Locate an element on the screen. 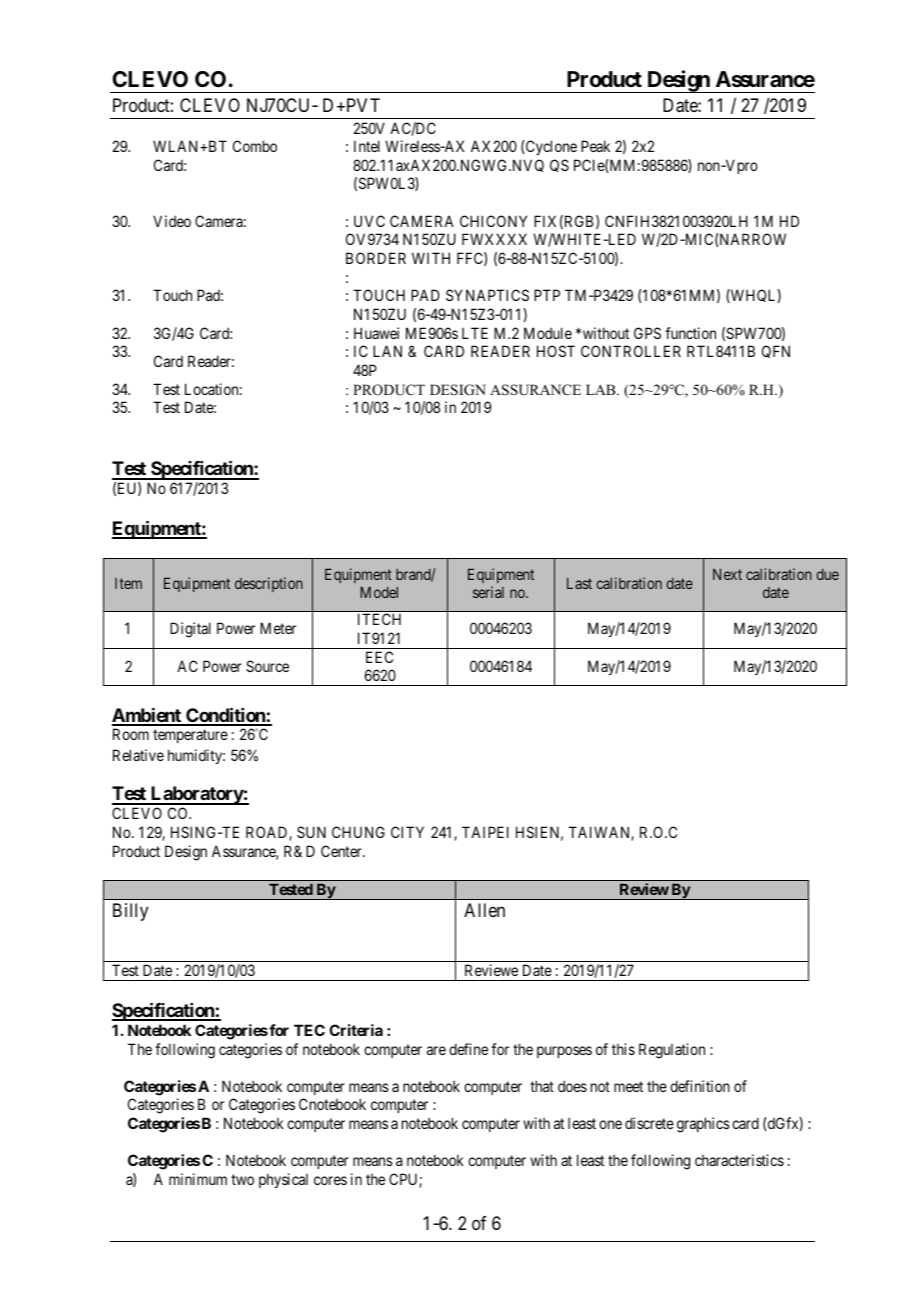  Next is located at coordinates (727, 574).
